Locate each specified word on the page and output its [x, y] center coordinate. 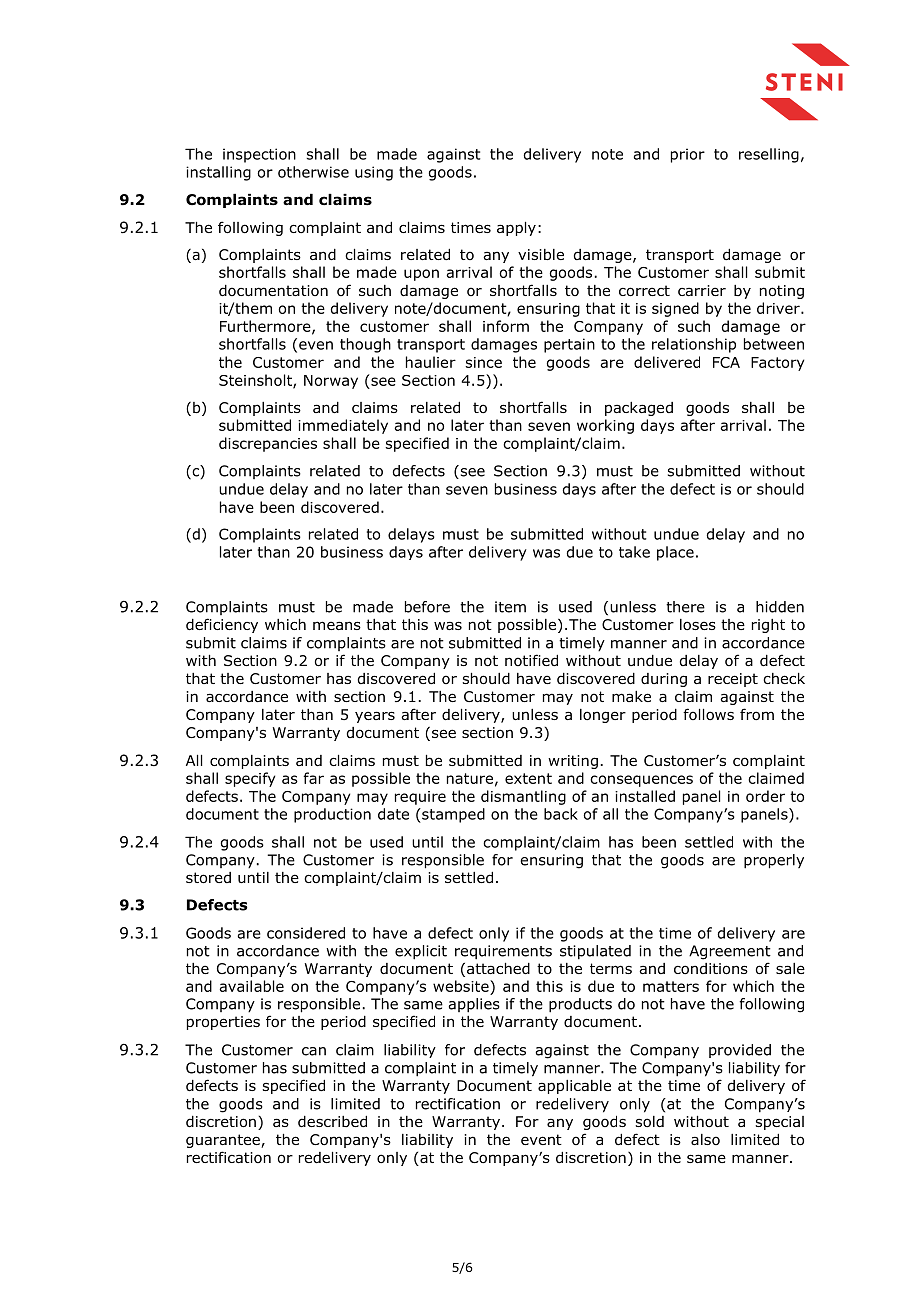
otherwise [313, 172]
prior [688, 155]
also [705, 1139]
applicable [574, 1087]
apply [516, 229]
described [332, 1122]
